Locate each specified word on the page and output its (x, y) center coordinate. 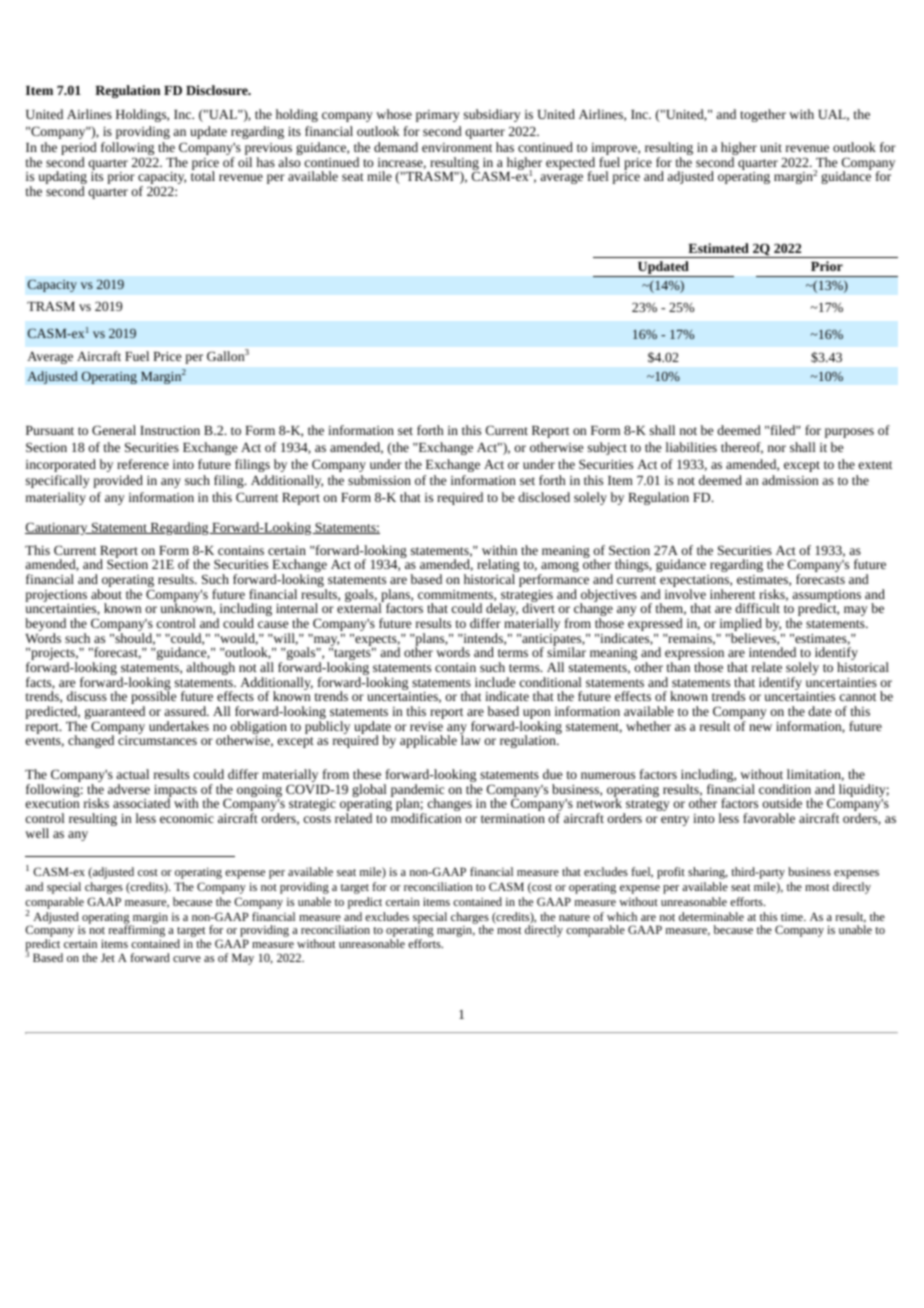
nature (574, 917)
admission (790, 480)
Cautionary (57, 528)
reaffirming (137, 930)
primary (438, 116)
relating (498, 567)
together (763, 115)
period (79, 150)
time (793, 917)
